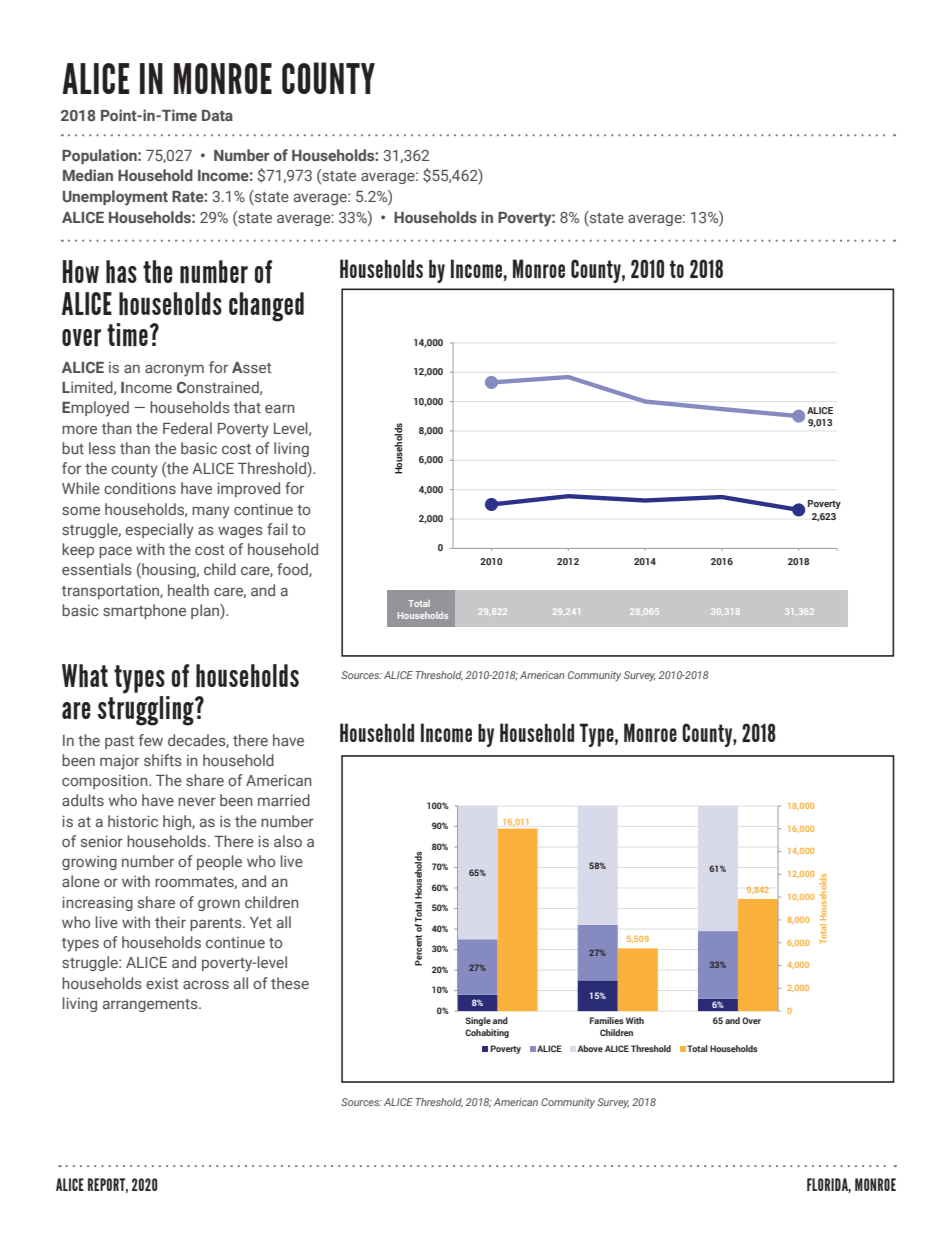  What do you see at coordinates (266, 307) in the screenshot?
I see `changed` at bounding box center [266, 307].
